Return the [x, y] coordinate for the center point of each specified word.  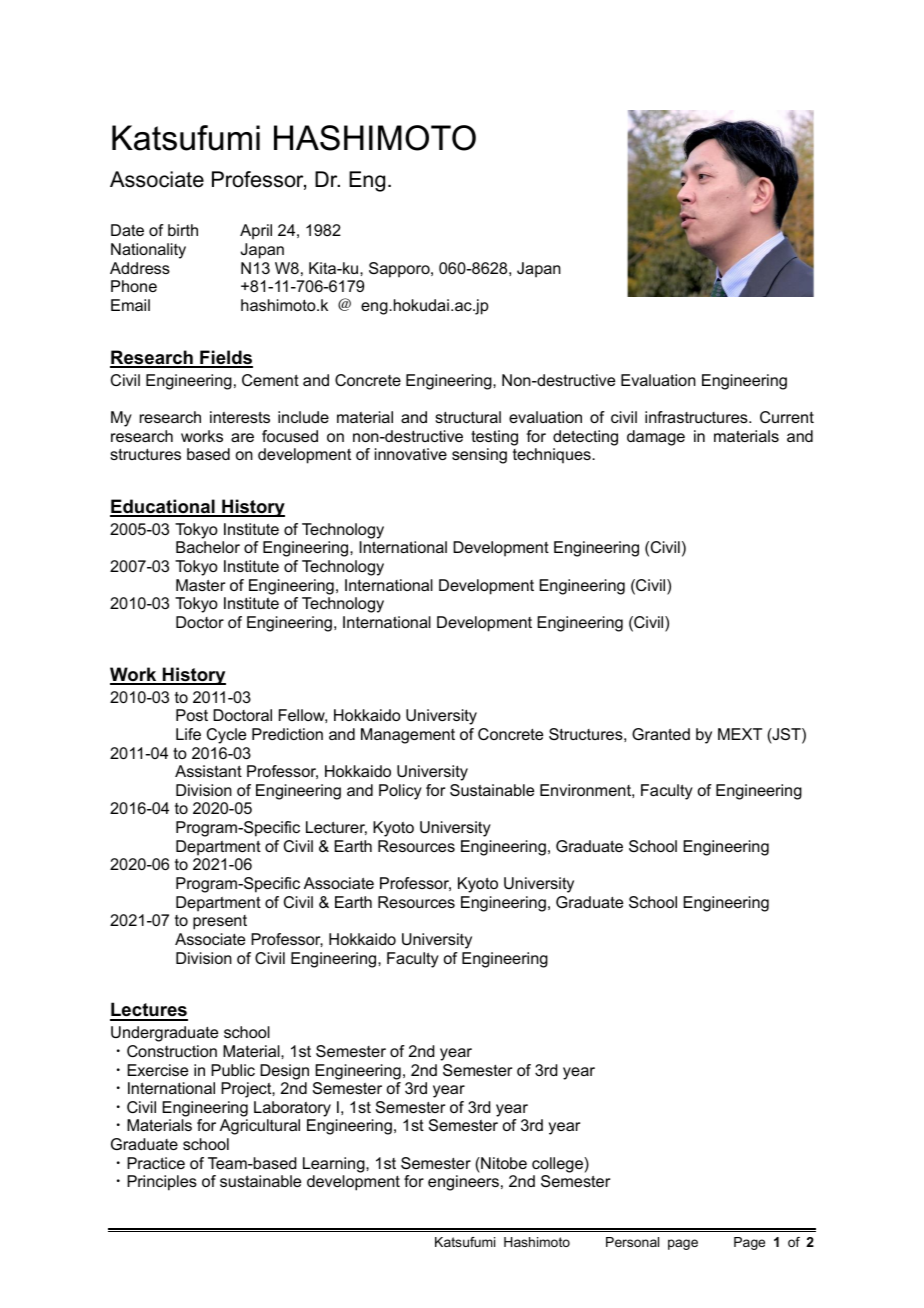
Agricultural [260, 1127]
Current [787, 417]
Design [284, 1072]
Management [408, 736]
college [558, 1165]
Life [188, 734]
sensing [479, 456]
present [220, 922]
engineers [463, 1183]
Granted [661, 734]
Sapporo [400, 270]
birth [183, 230]
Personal [632, 1242]
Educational [163, 507]
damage [656, 438]
